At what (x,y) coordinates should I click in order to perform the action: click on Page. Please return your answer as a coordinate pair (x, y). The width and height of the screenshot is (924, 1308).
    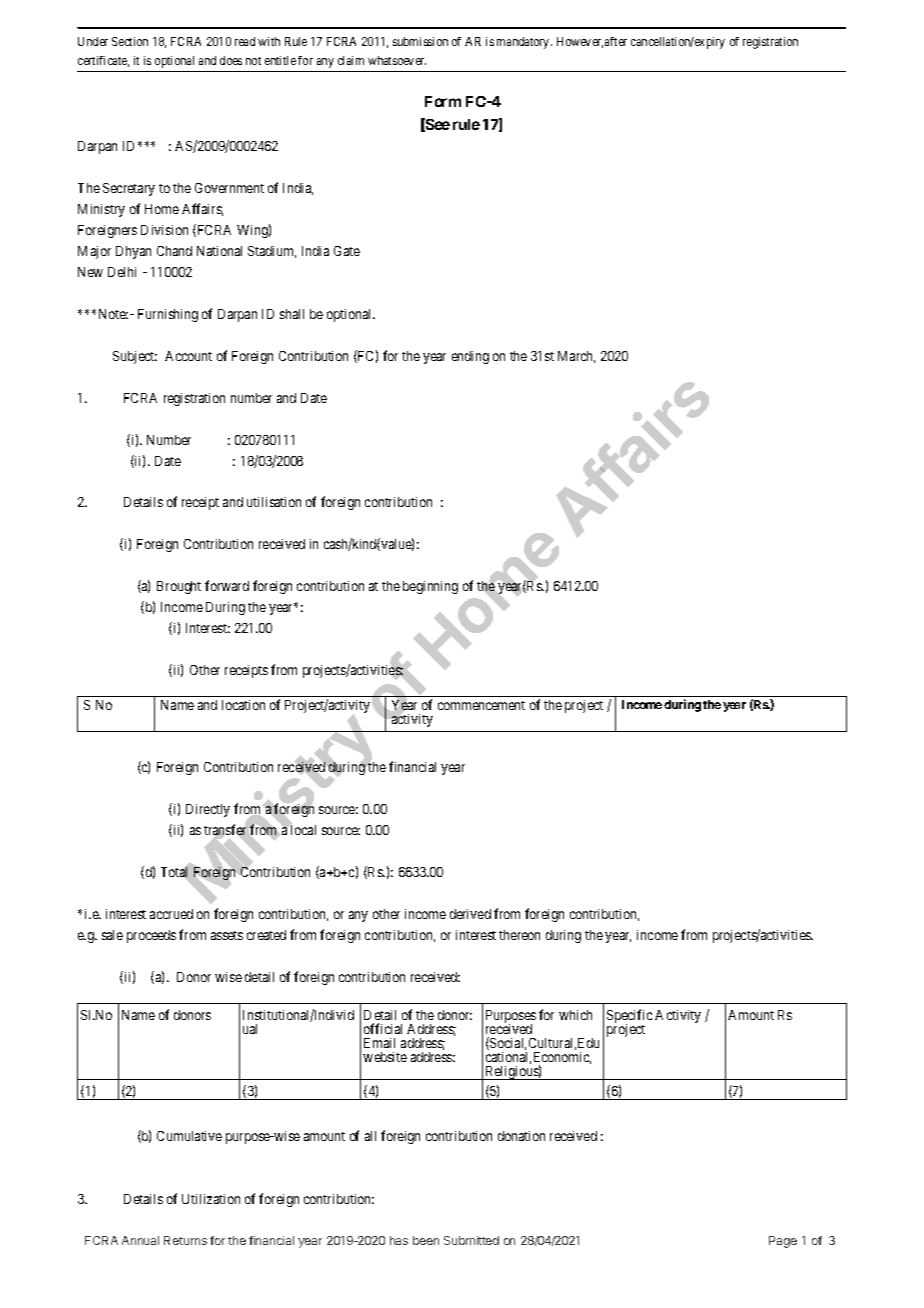
    Looking at the image, I should click on (783, 1242).
